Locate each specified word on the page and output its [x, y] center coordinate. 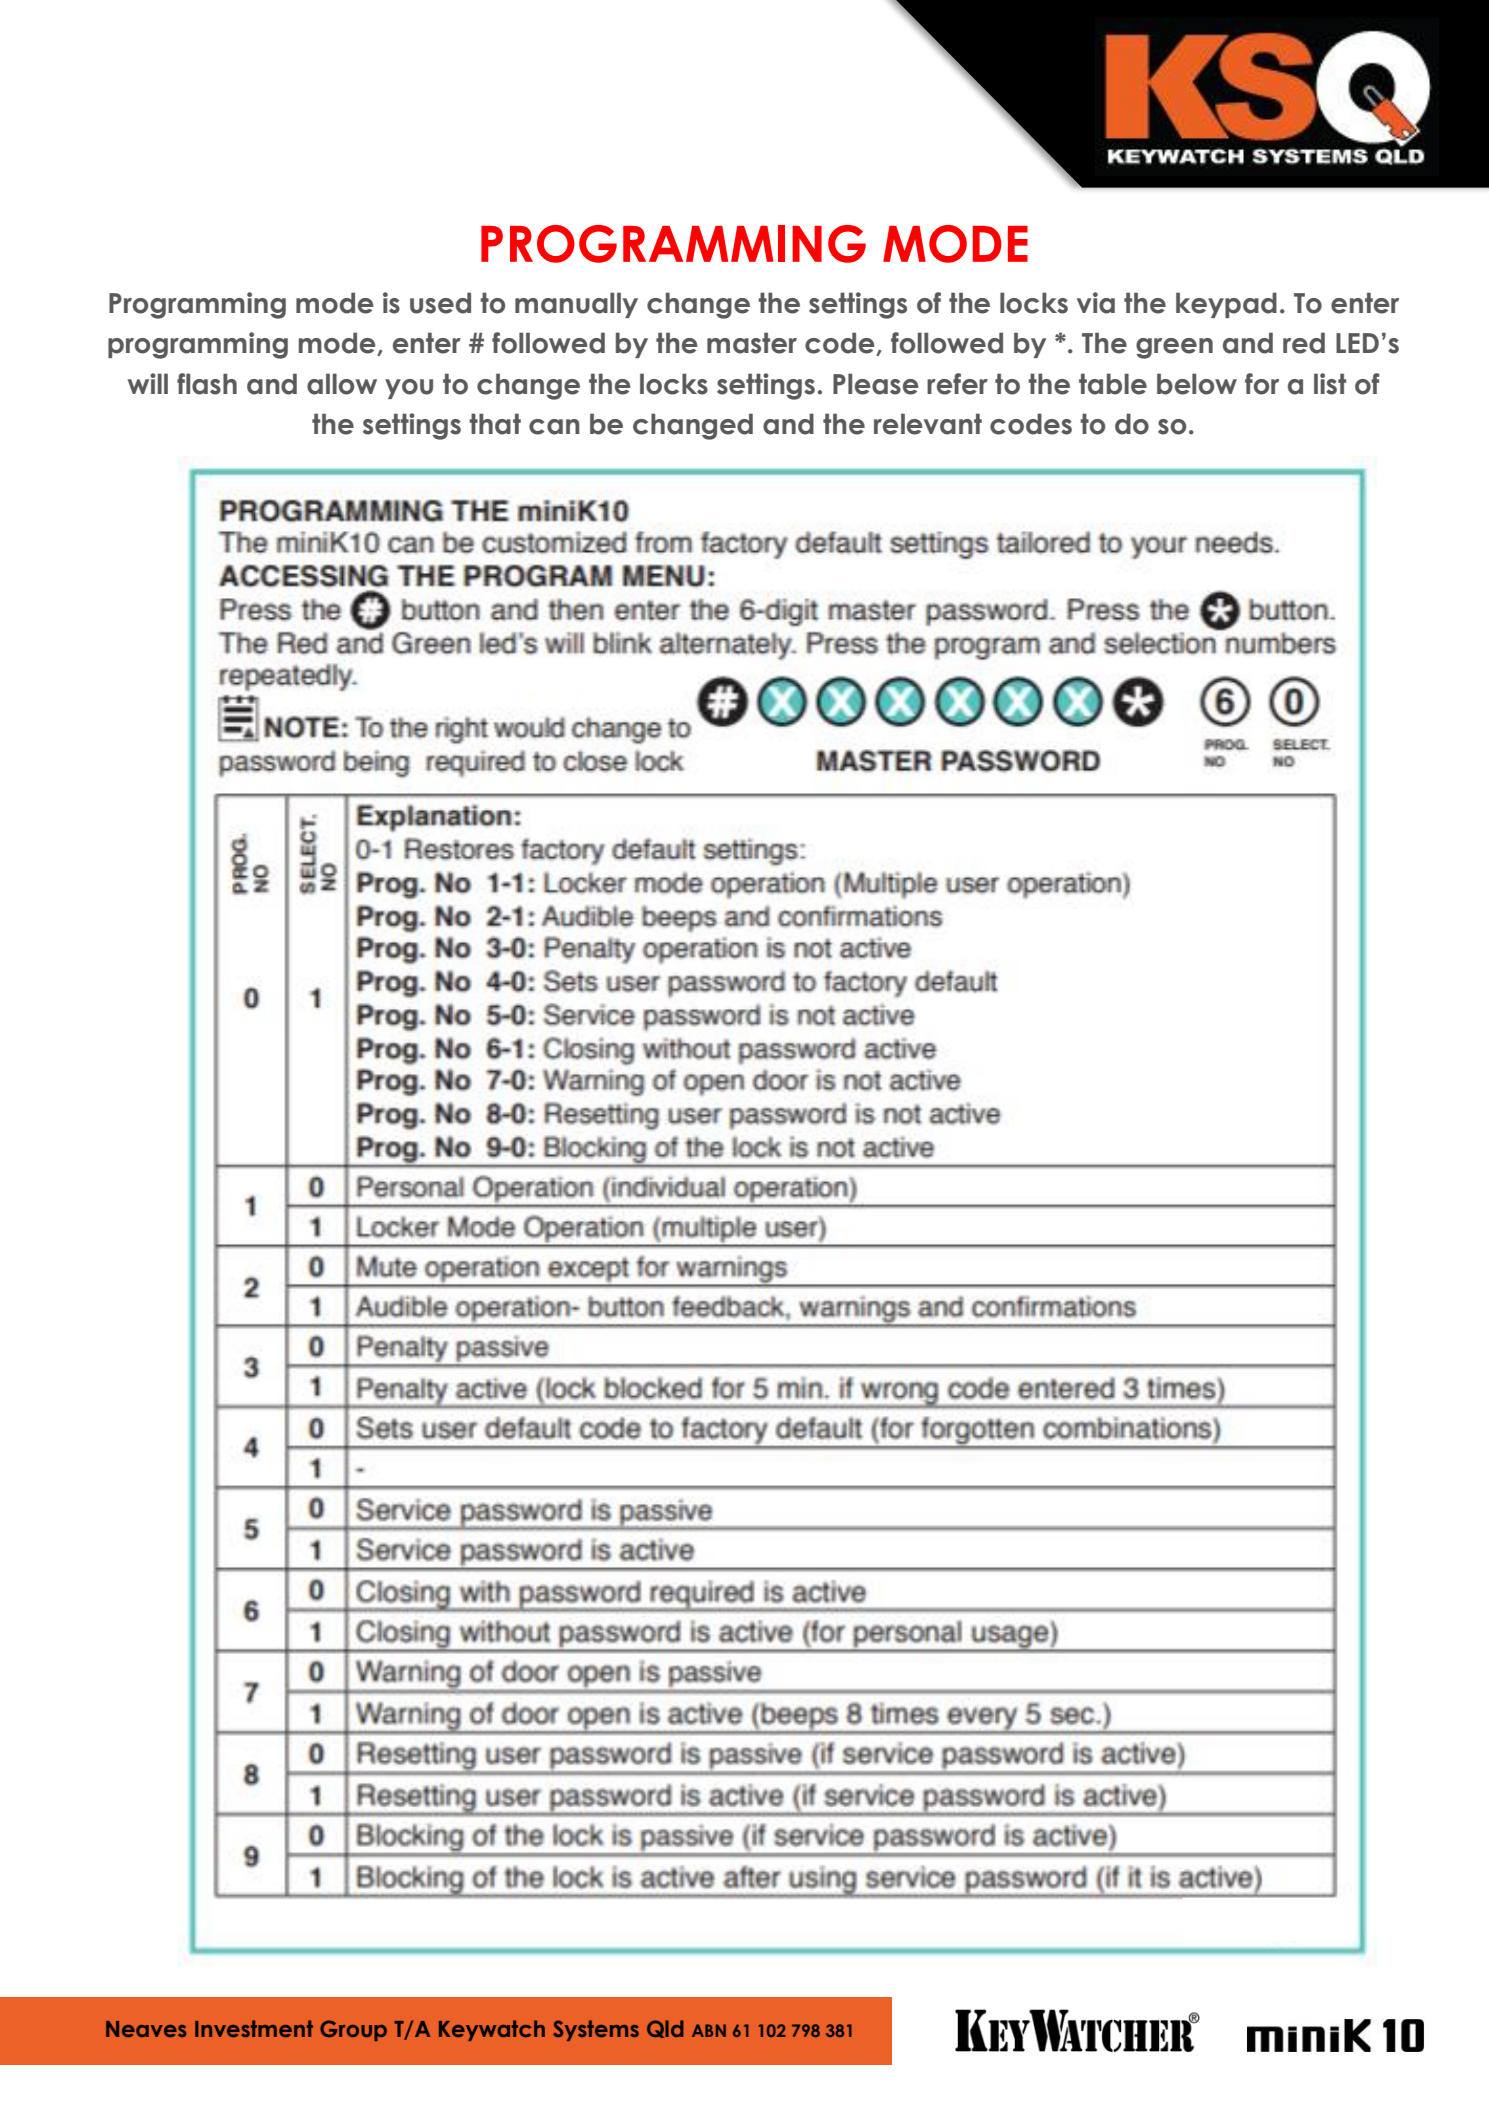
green [1174, 348]
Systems [596, 2030]
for [1262, 384]
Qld [665, 2029]
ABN [709, 2030]
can [554, 427]
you [409, 389]
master [752, 343]
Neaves [146, 2029]
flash [207, 384]
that [495, 424]
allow [342, 384]
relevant [928, 424]
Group [353, 2030]
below [1197, 384]
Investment [254, 2028]
